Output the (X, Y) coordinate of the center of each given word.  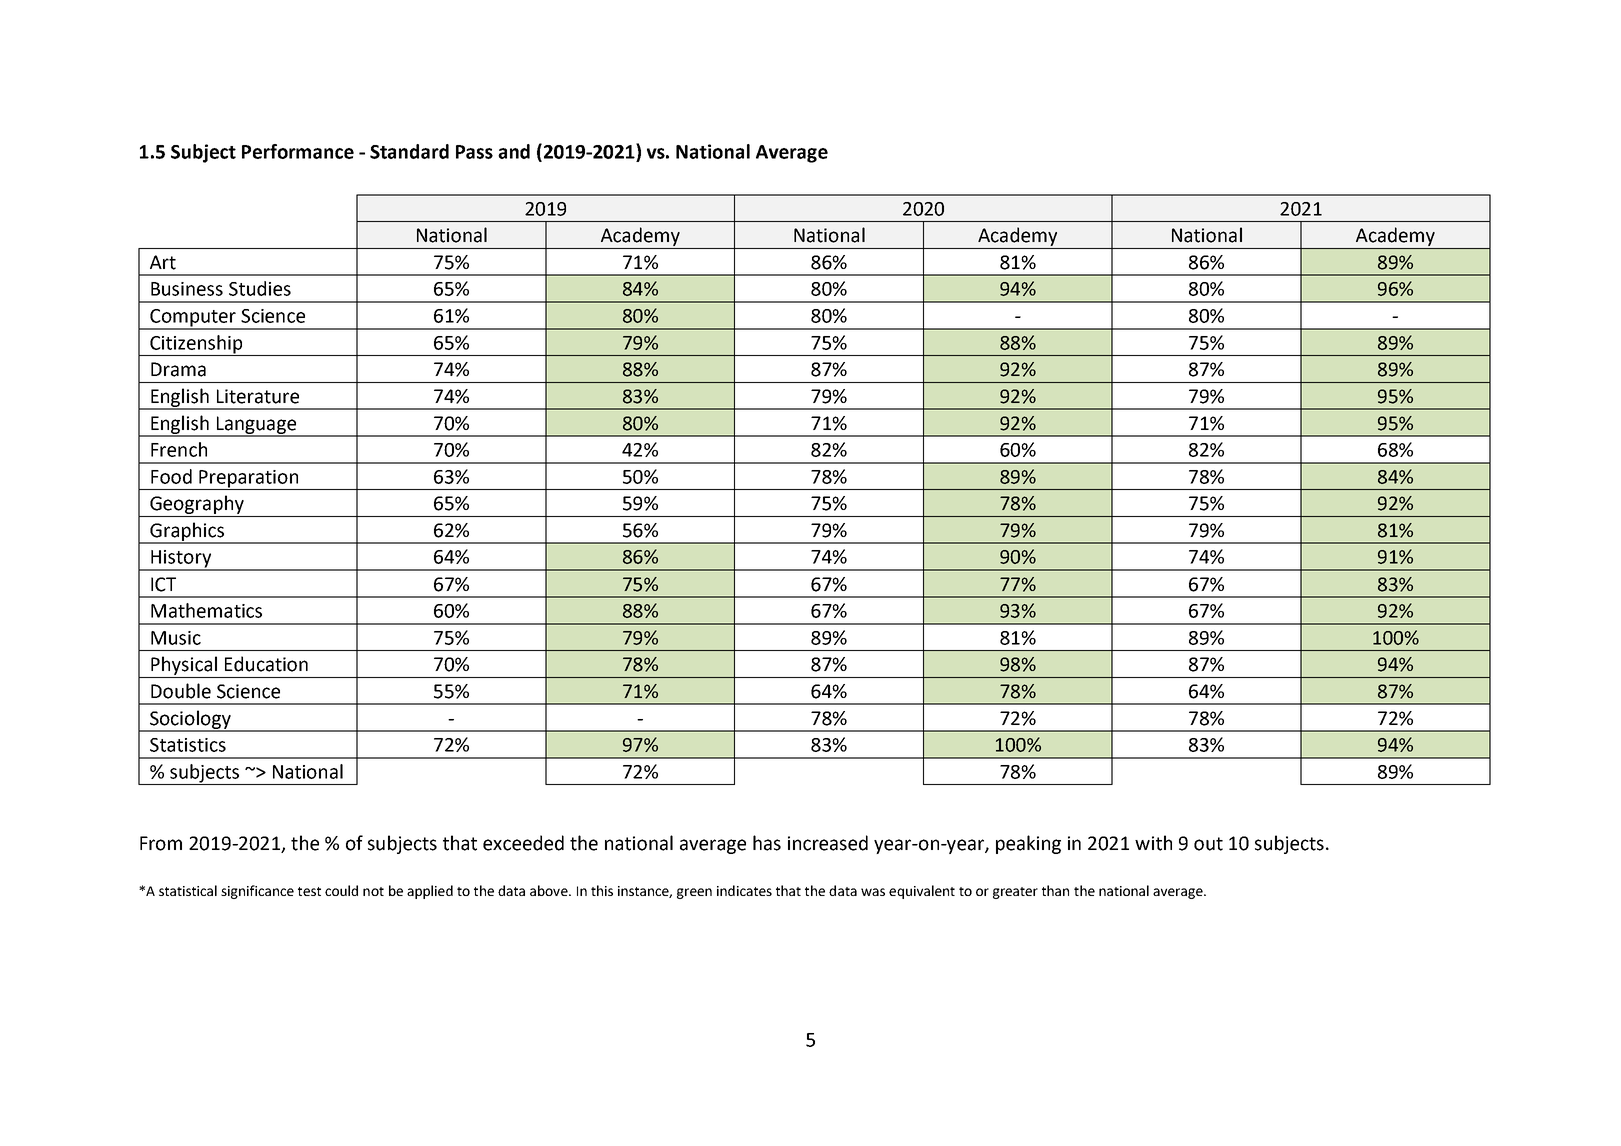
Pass (474, 152)
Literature (258, 396)
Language (256, 426)
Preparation (249, 480)
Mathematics (206, 610)
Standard (409, 151)
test (309, 891)
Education (266, 664)
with (1153, 843)
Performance (298, 151)
